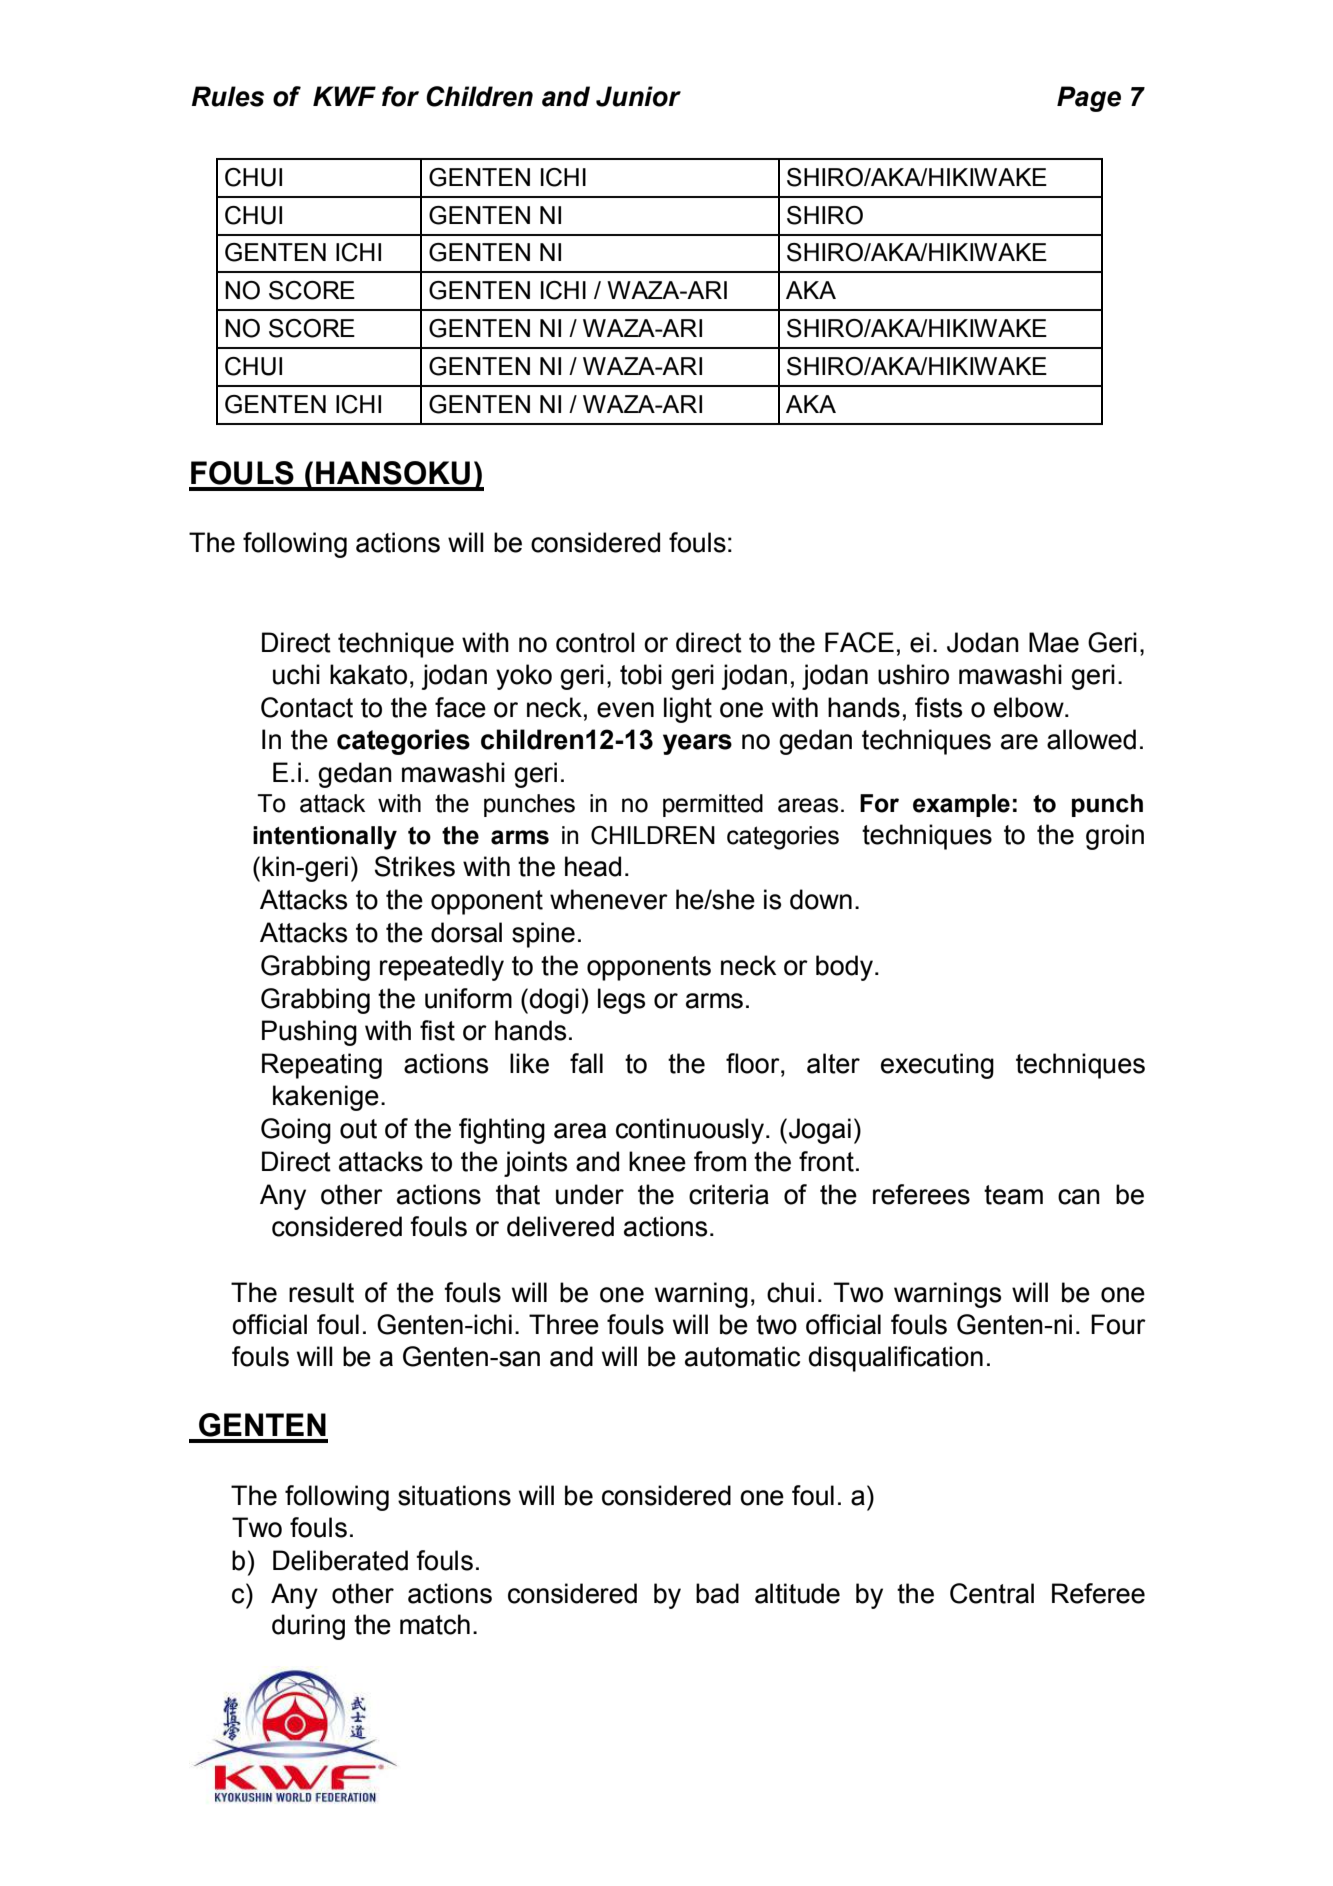 The image size is (1333, 1886). Describe the element at coordinates (729, 1194) in the document. I see `criteria` at that location.
